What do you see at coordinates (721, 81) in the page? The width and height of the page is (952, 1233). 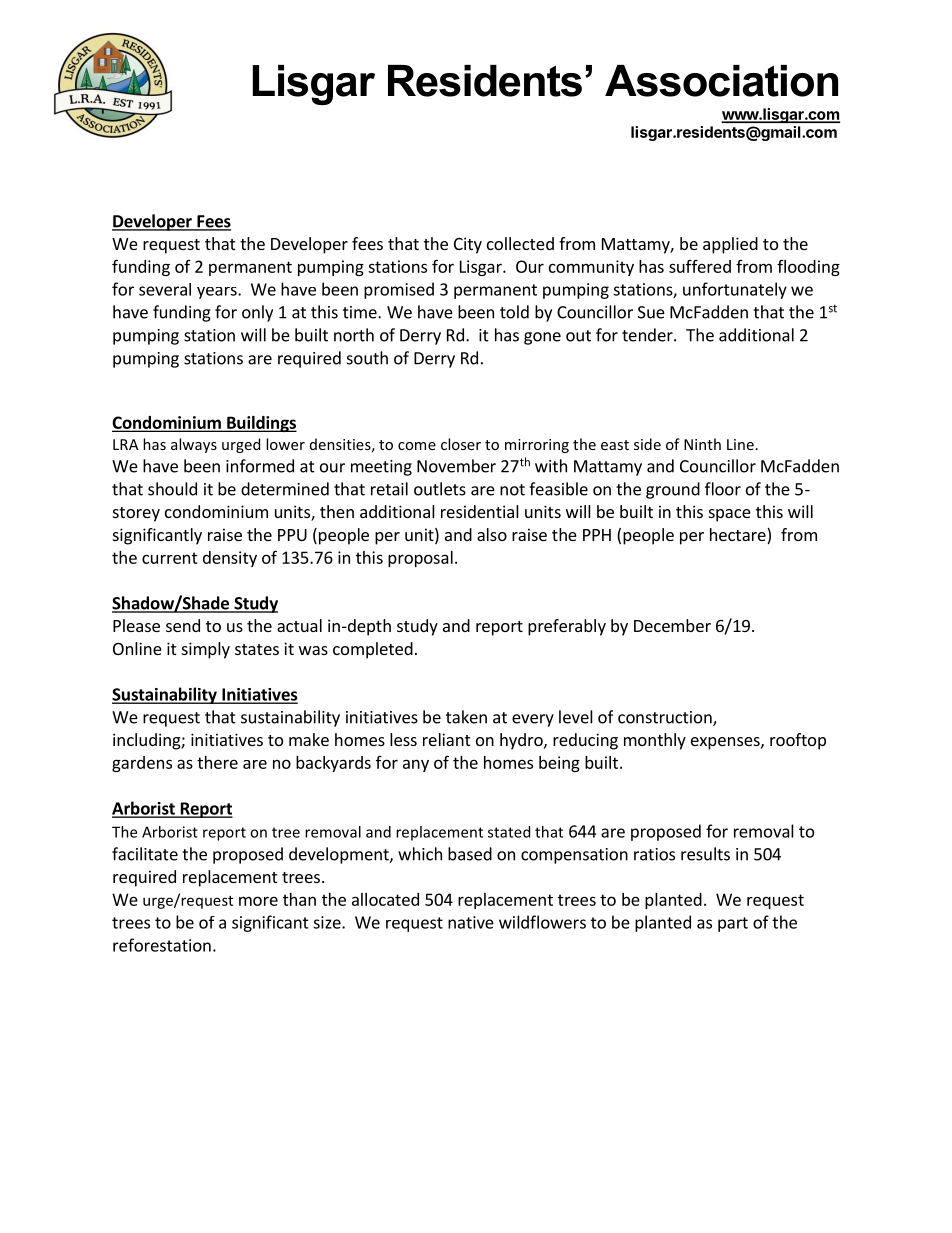 I see `Association` at bounding box center [721, 81].
